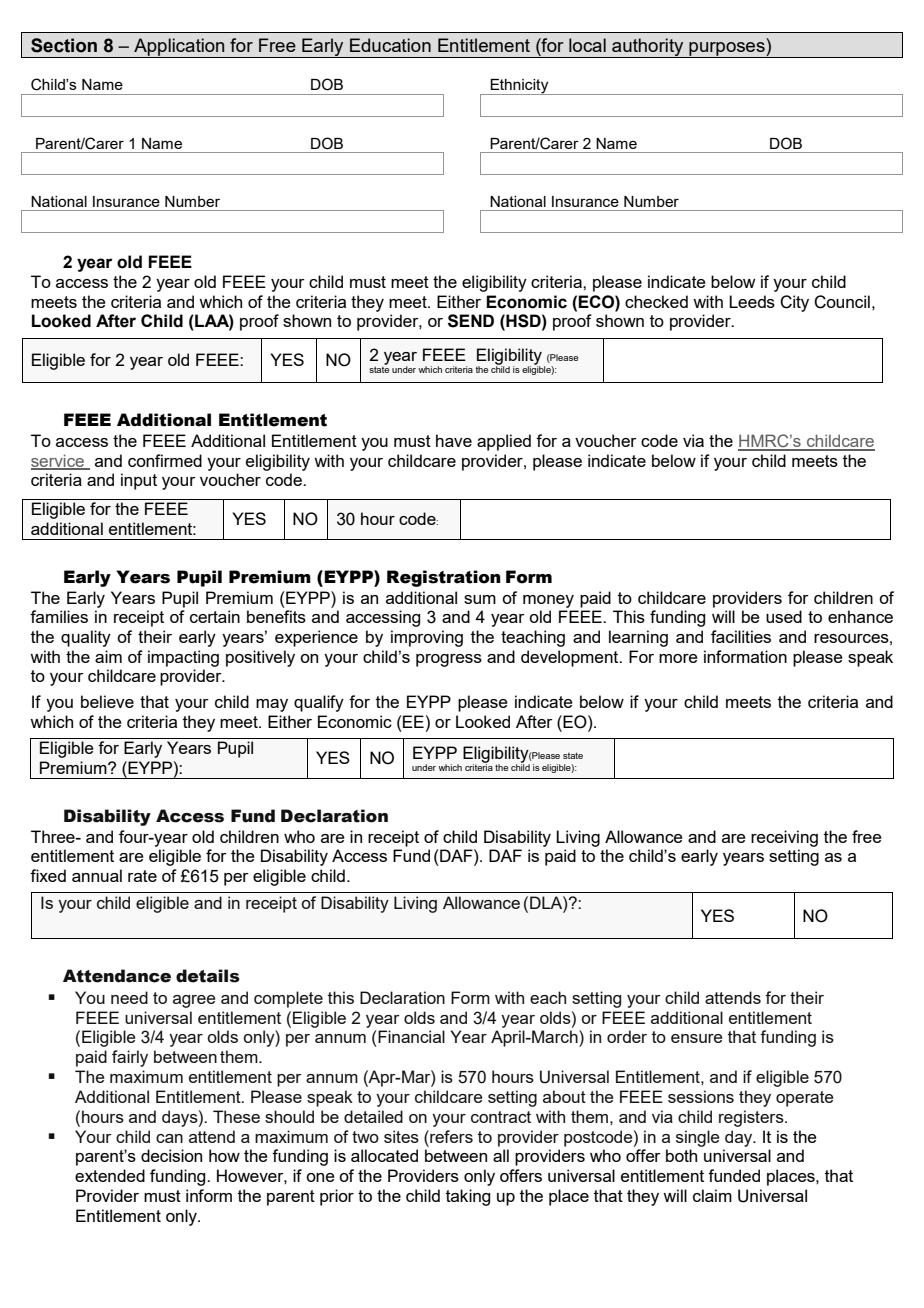  I want to click on used, so click(784, 616).
